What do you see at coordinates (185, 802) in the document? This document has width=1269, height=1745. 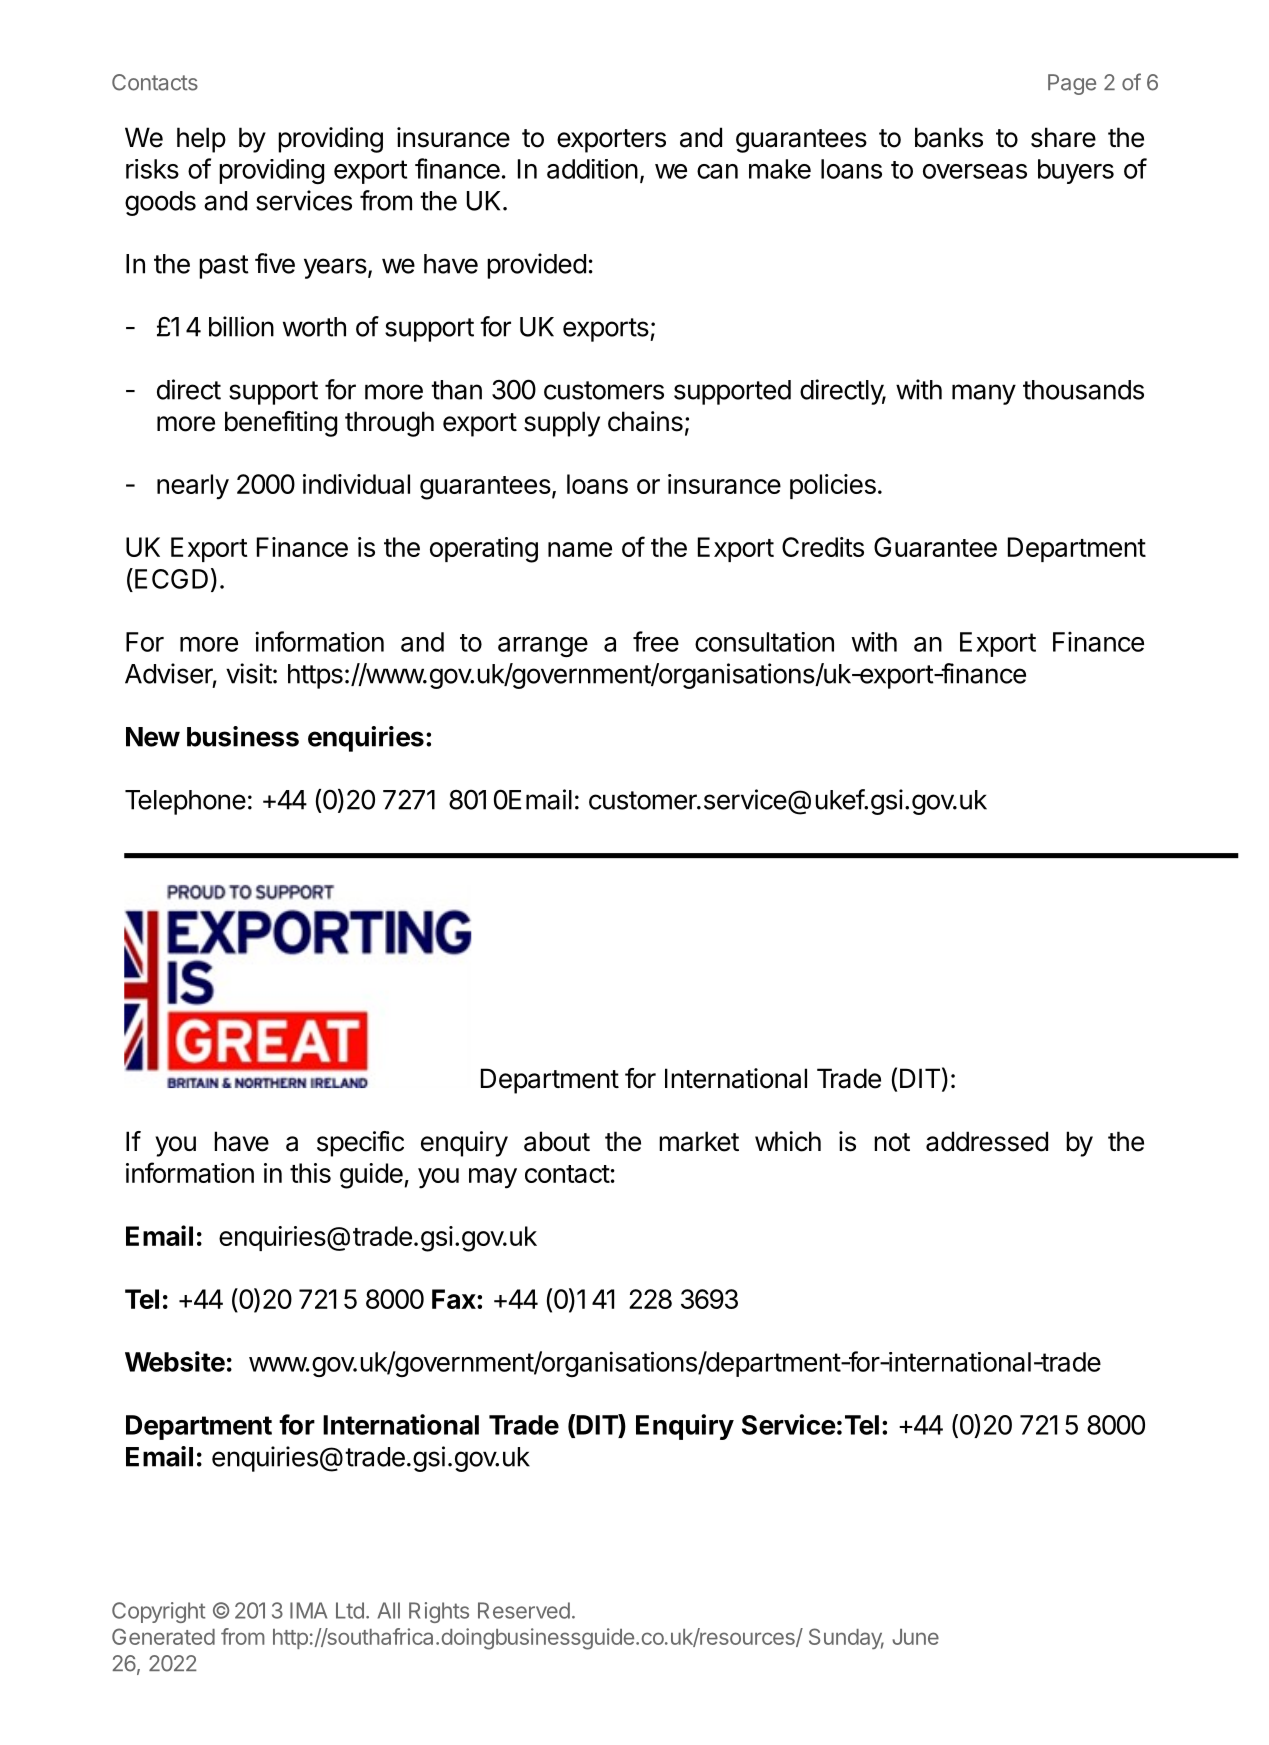 I see `Telephone` at bounding box center [185, 802].
